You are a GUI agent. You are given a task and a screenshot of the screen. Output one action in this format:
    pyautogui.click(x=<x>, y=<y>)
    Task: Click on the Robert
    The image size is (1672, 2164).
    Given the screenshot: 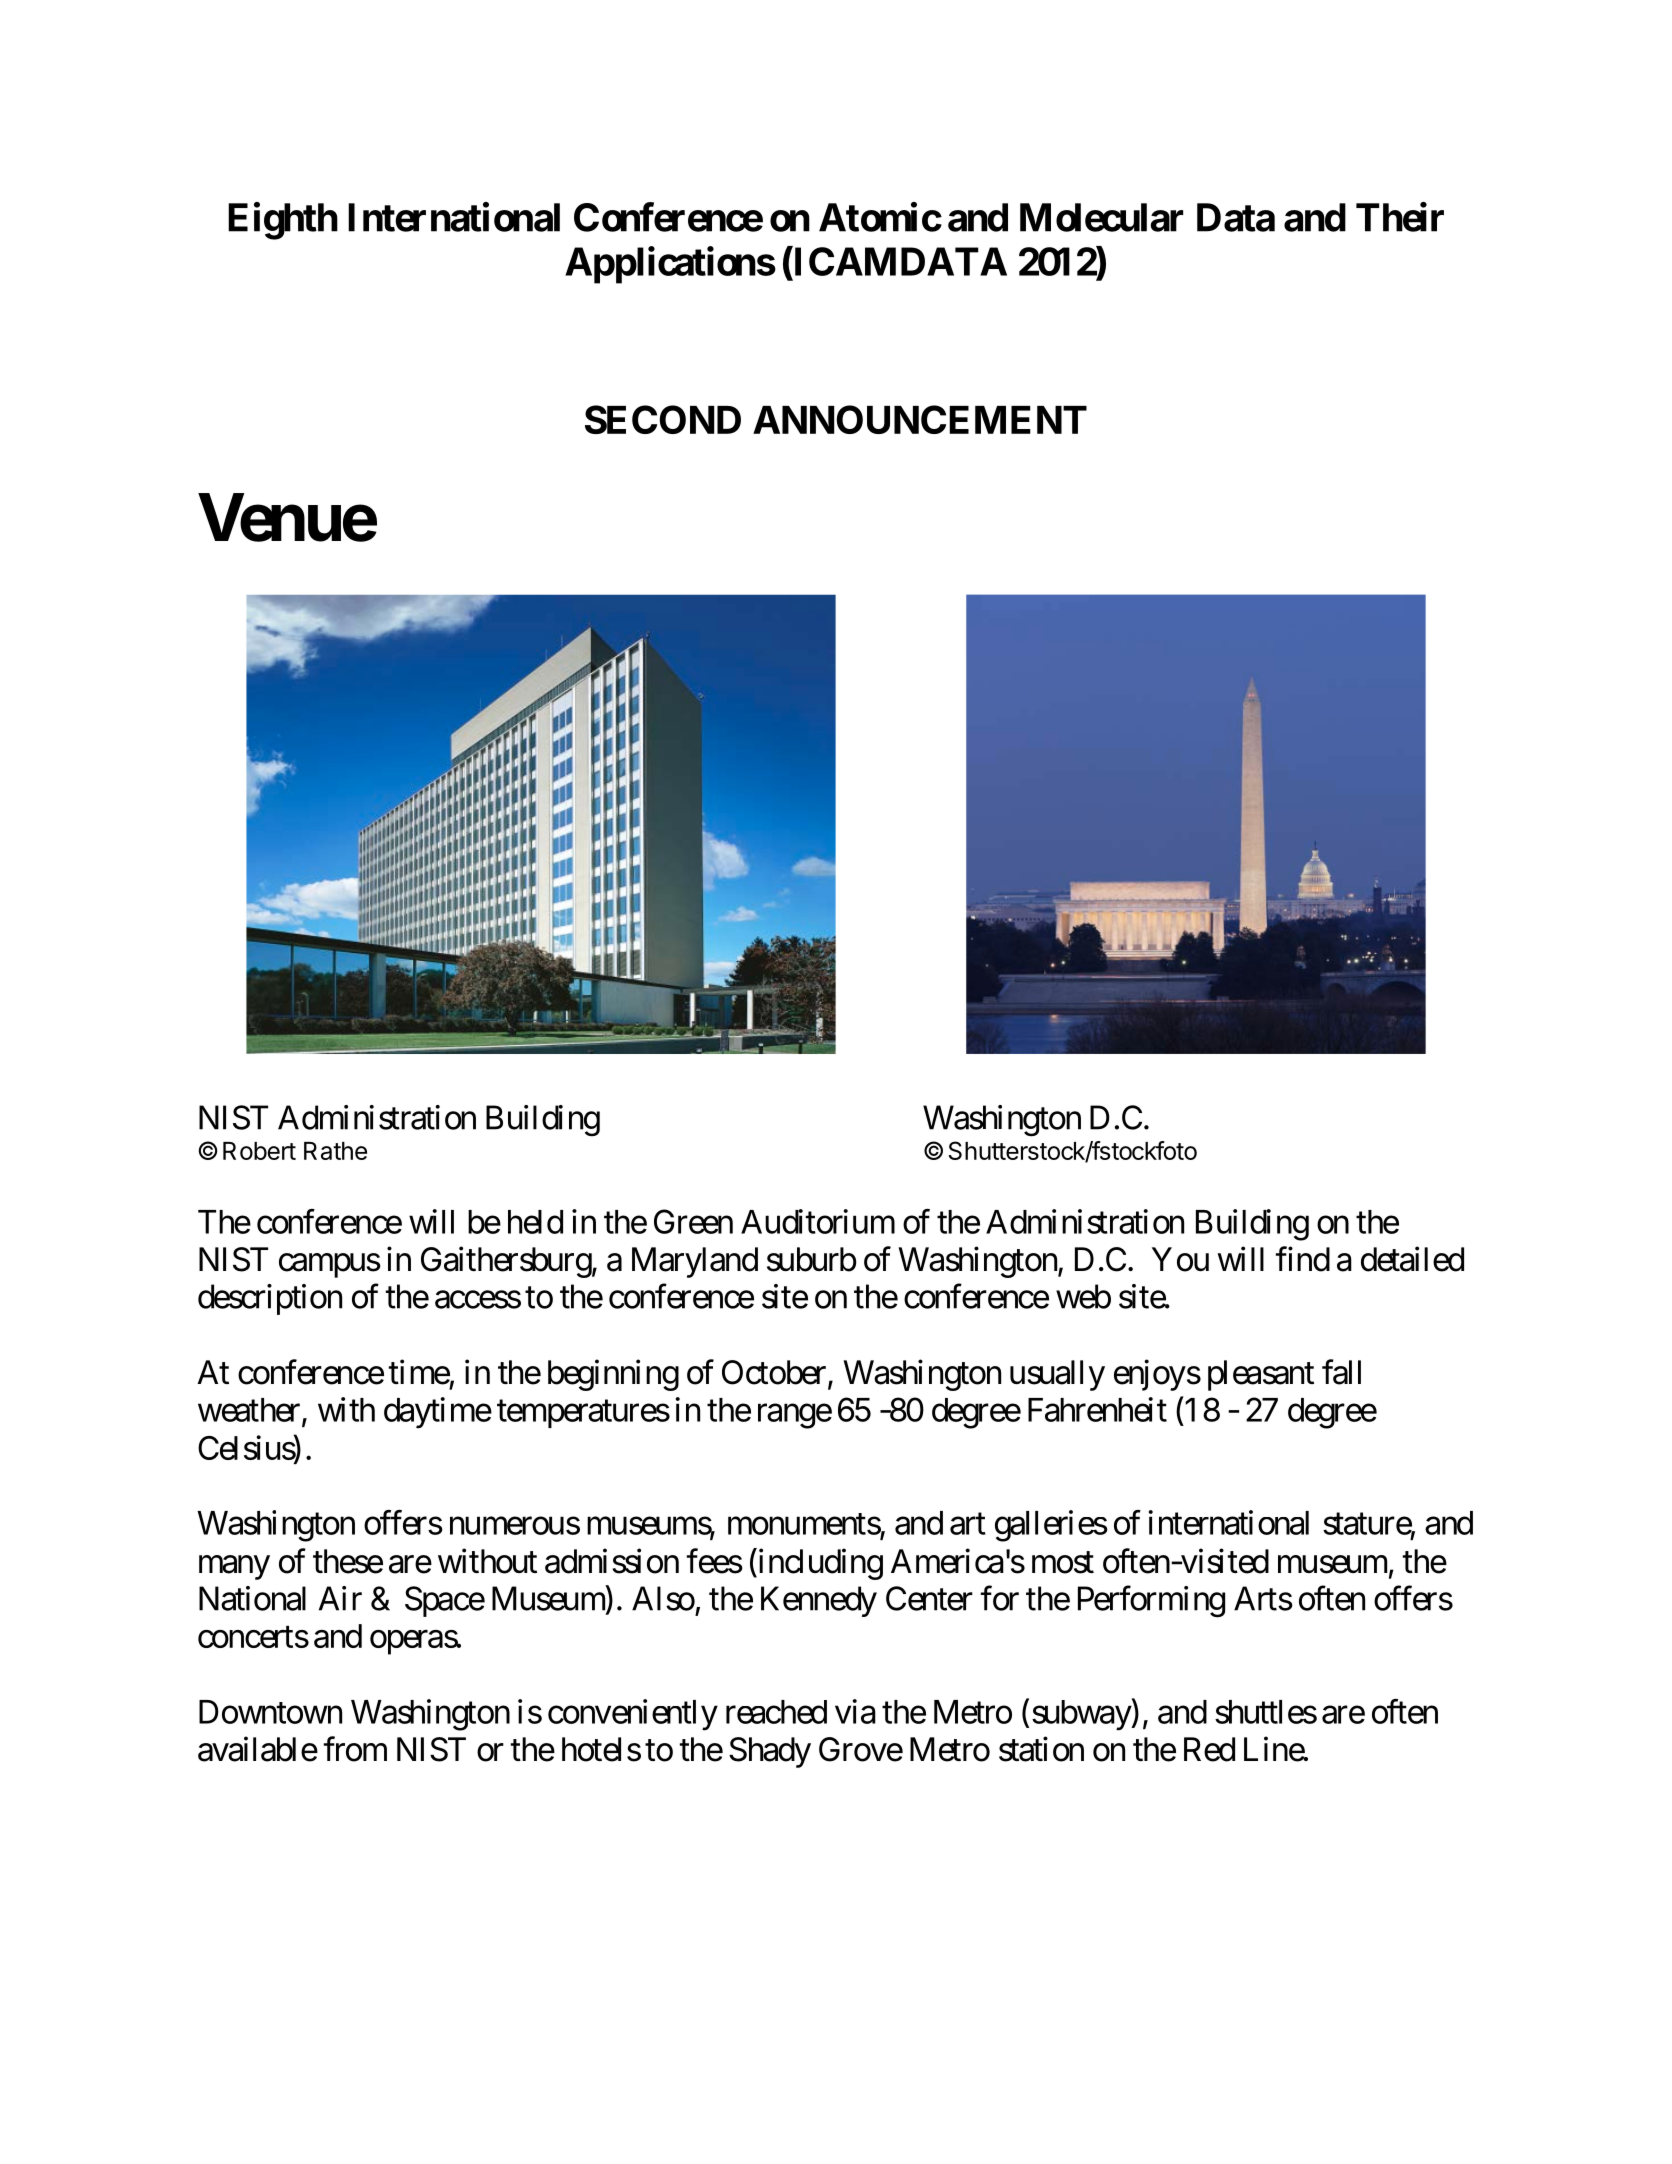 What is the action you would take?
    pyautogui.click(x=259, y=1151)
